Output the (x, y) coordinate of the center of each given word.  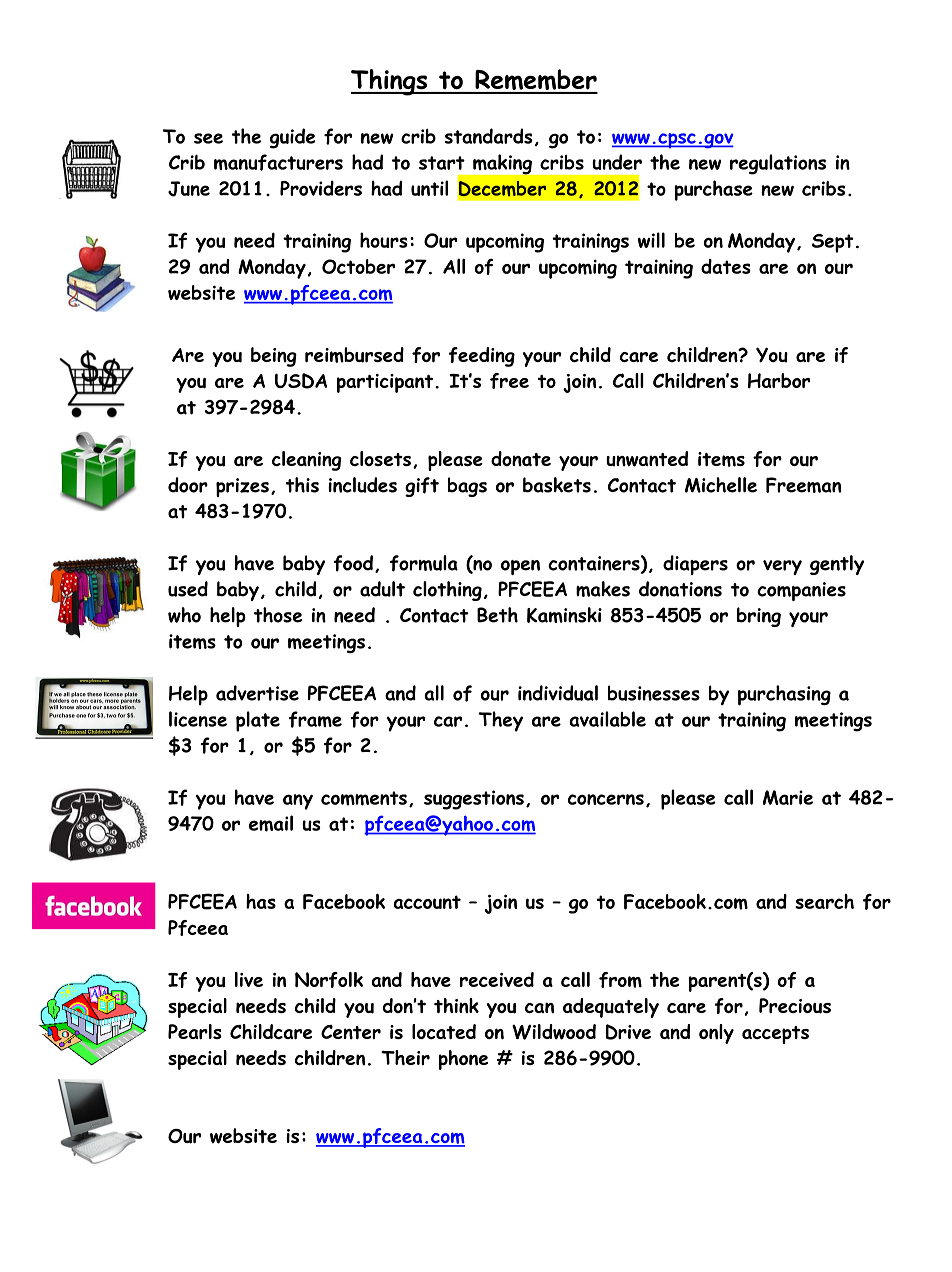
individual (558, 693)
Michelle (721, 485)
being (274, 357)
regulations (778, 164)
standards (489, 136)
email (271, 823)
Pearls (195, 1031)
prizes (242, 487)
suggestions (474, 800)
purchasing (784, 695)
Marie (788, 797)
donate (521, 458)
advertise (257, 693)
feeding (482, 357)
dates (726, 266)
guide (292, 138)
